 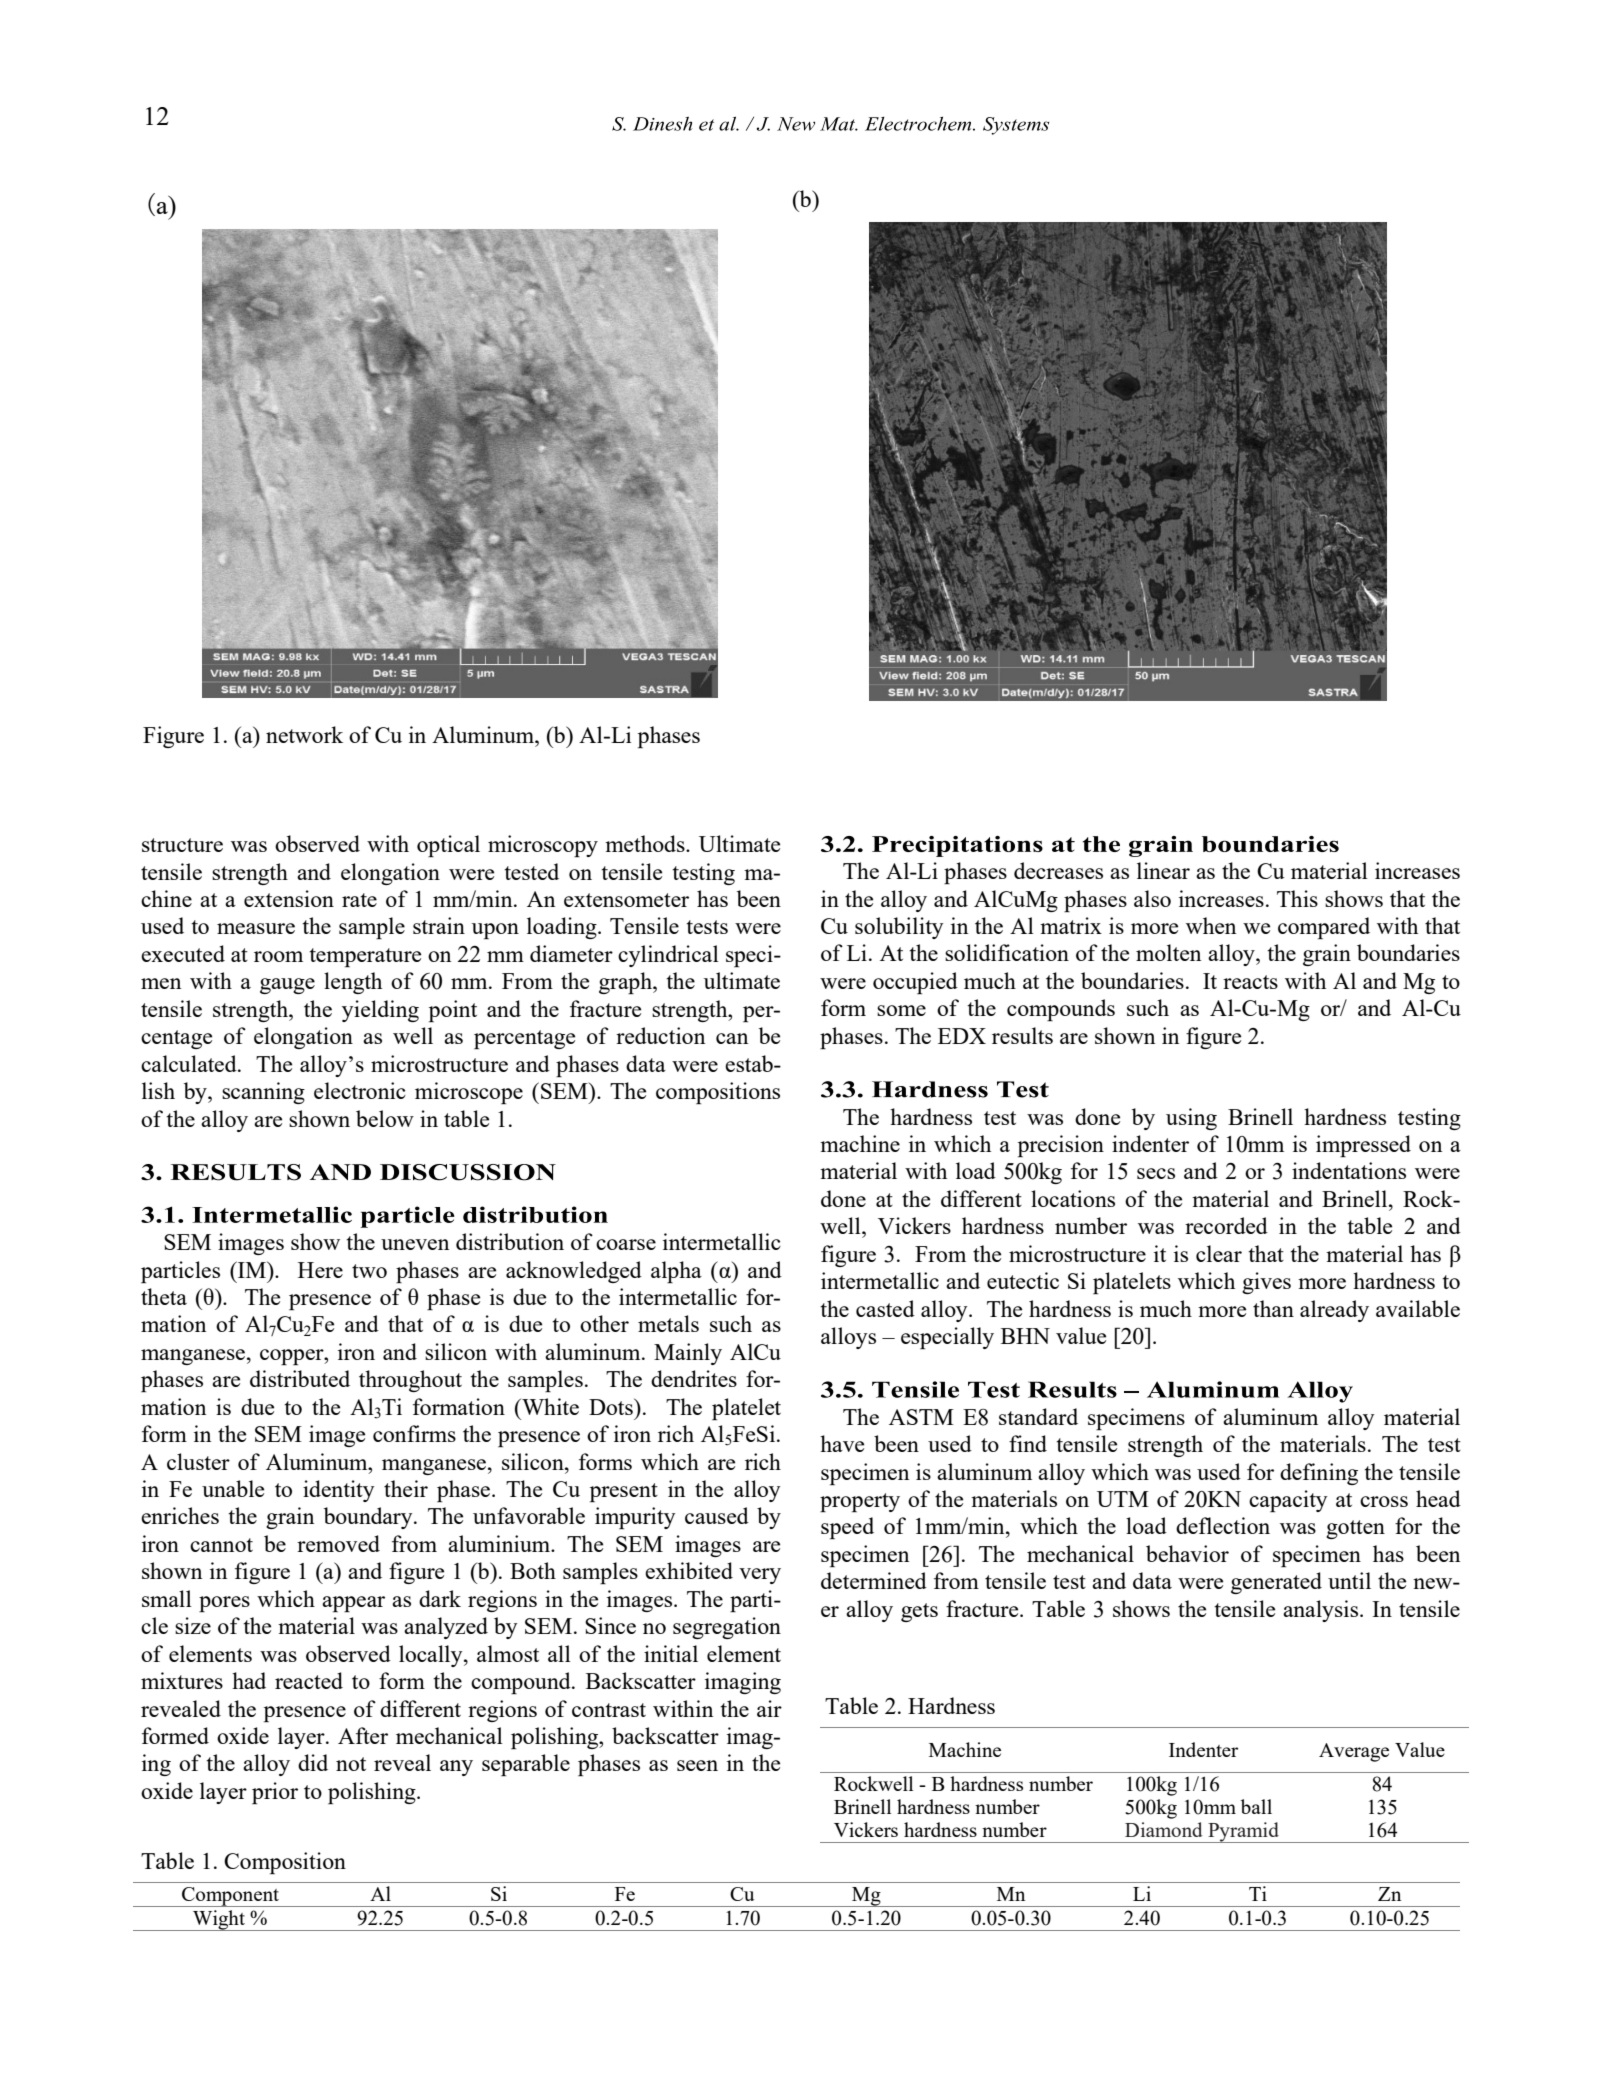 What do you see at coordinates (660, 1035) in the screenshot?
I see `reduction` at bounding box center [660, 1035].
